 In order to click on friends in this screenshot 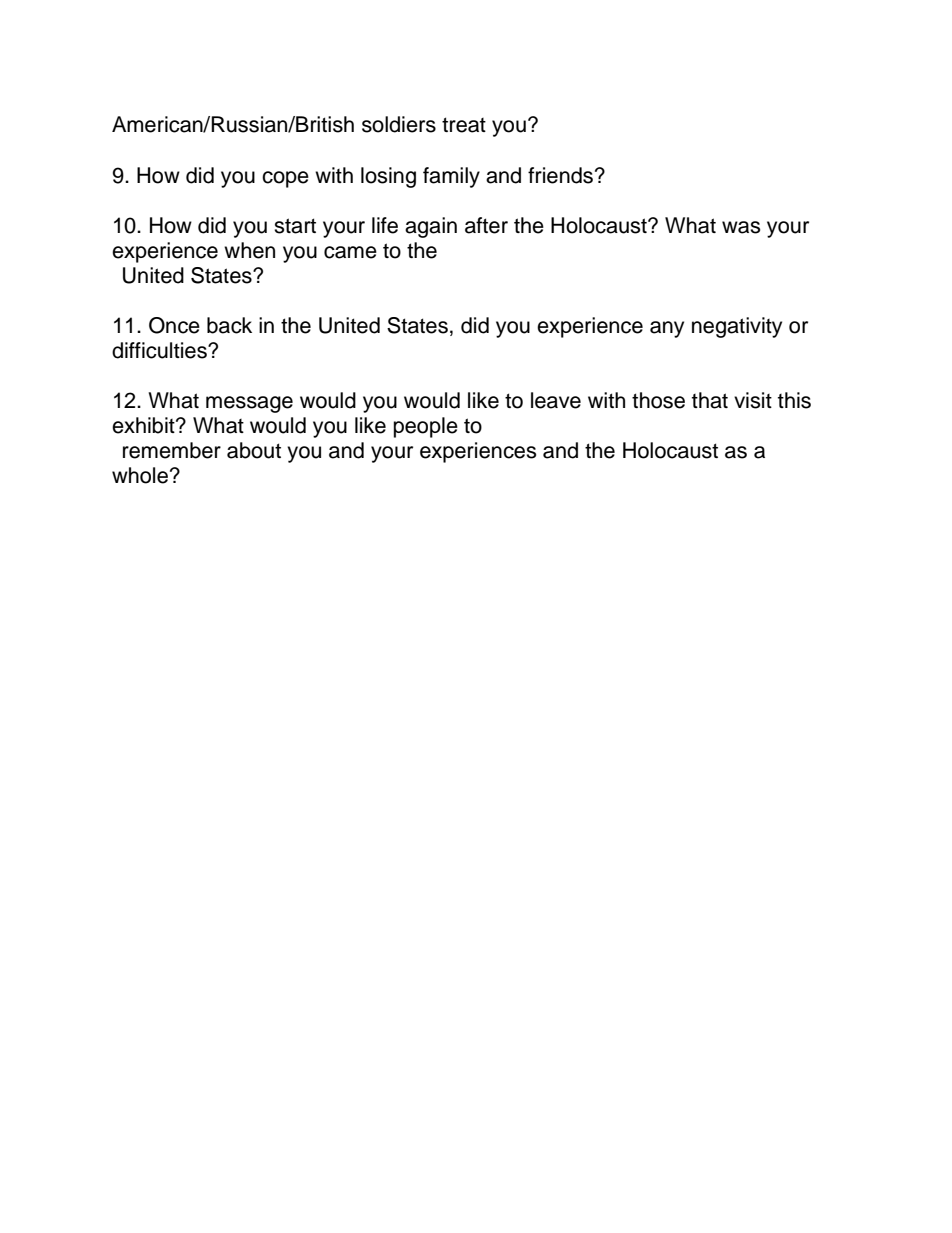, I will do `click(560, 175)`.
